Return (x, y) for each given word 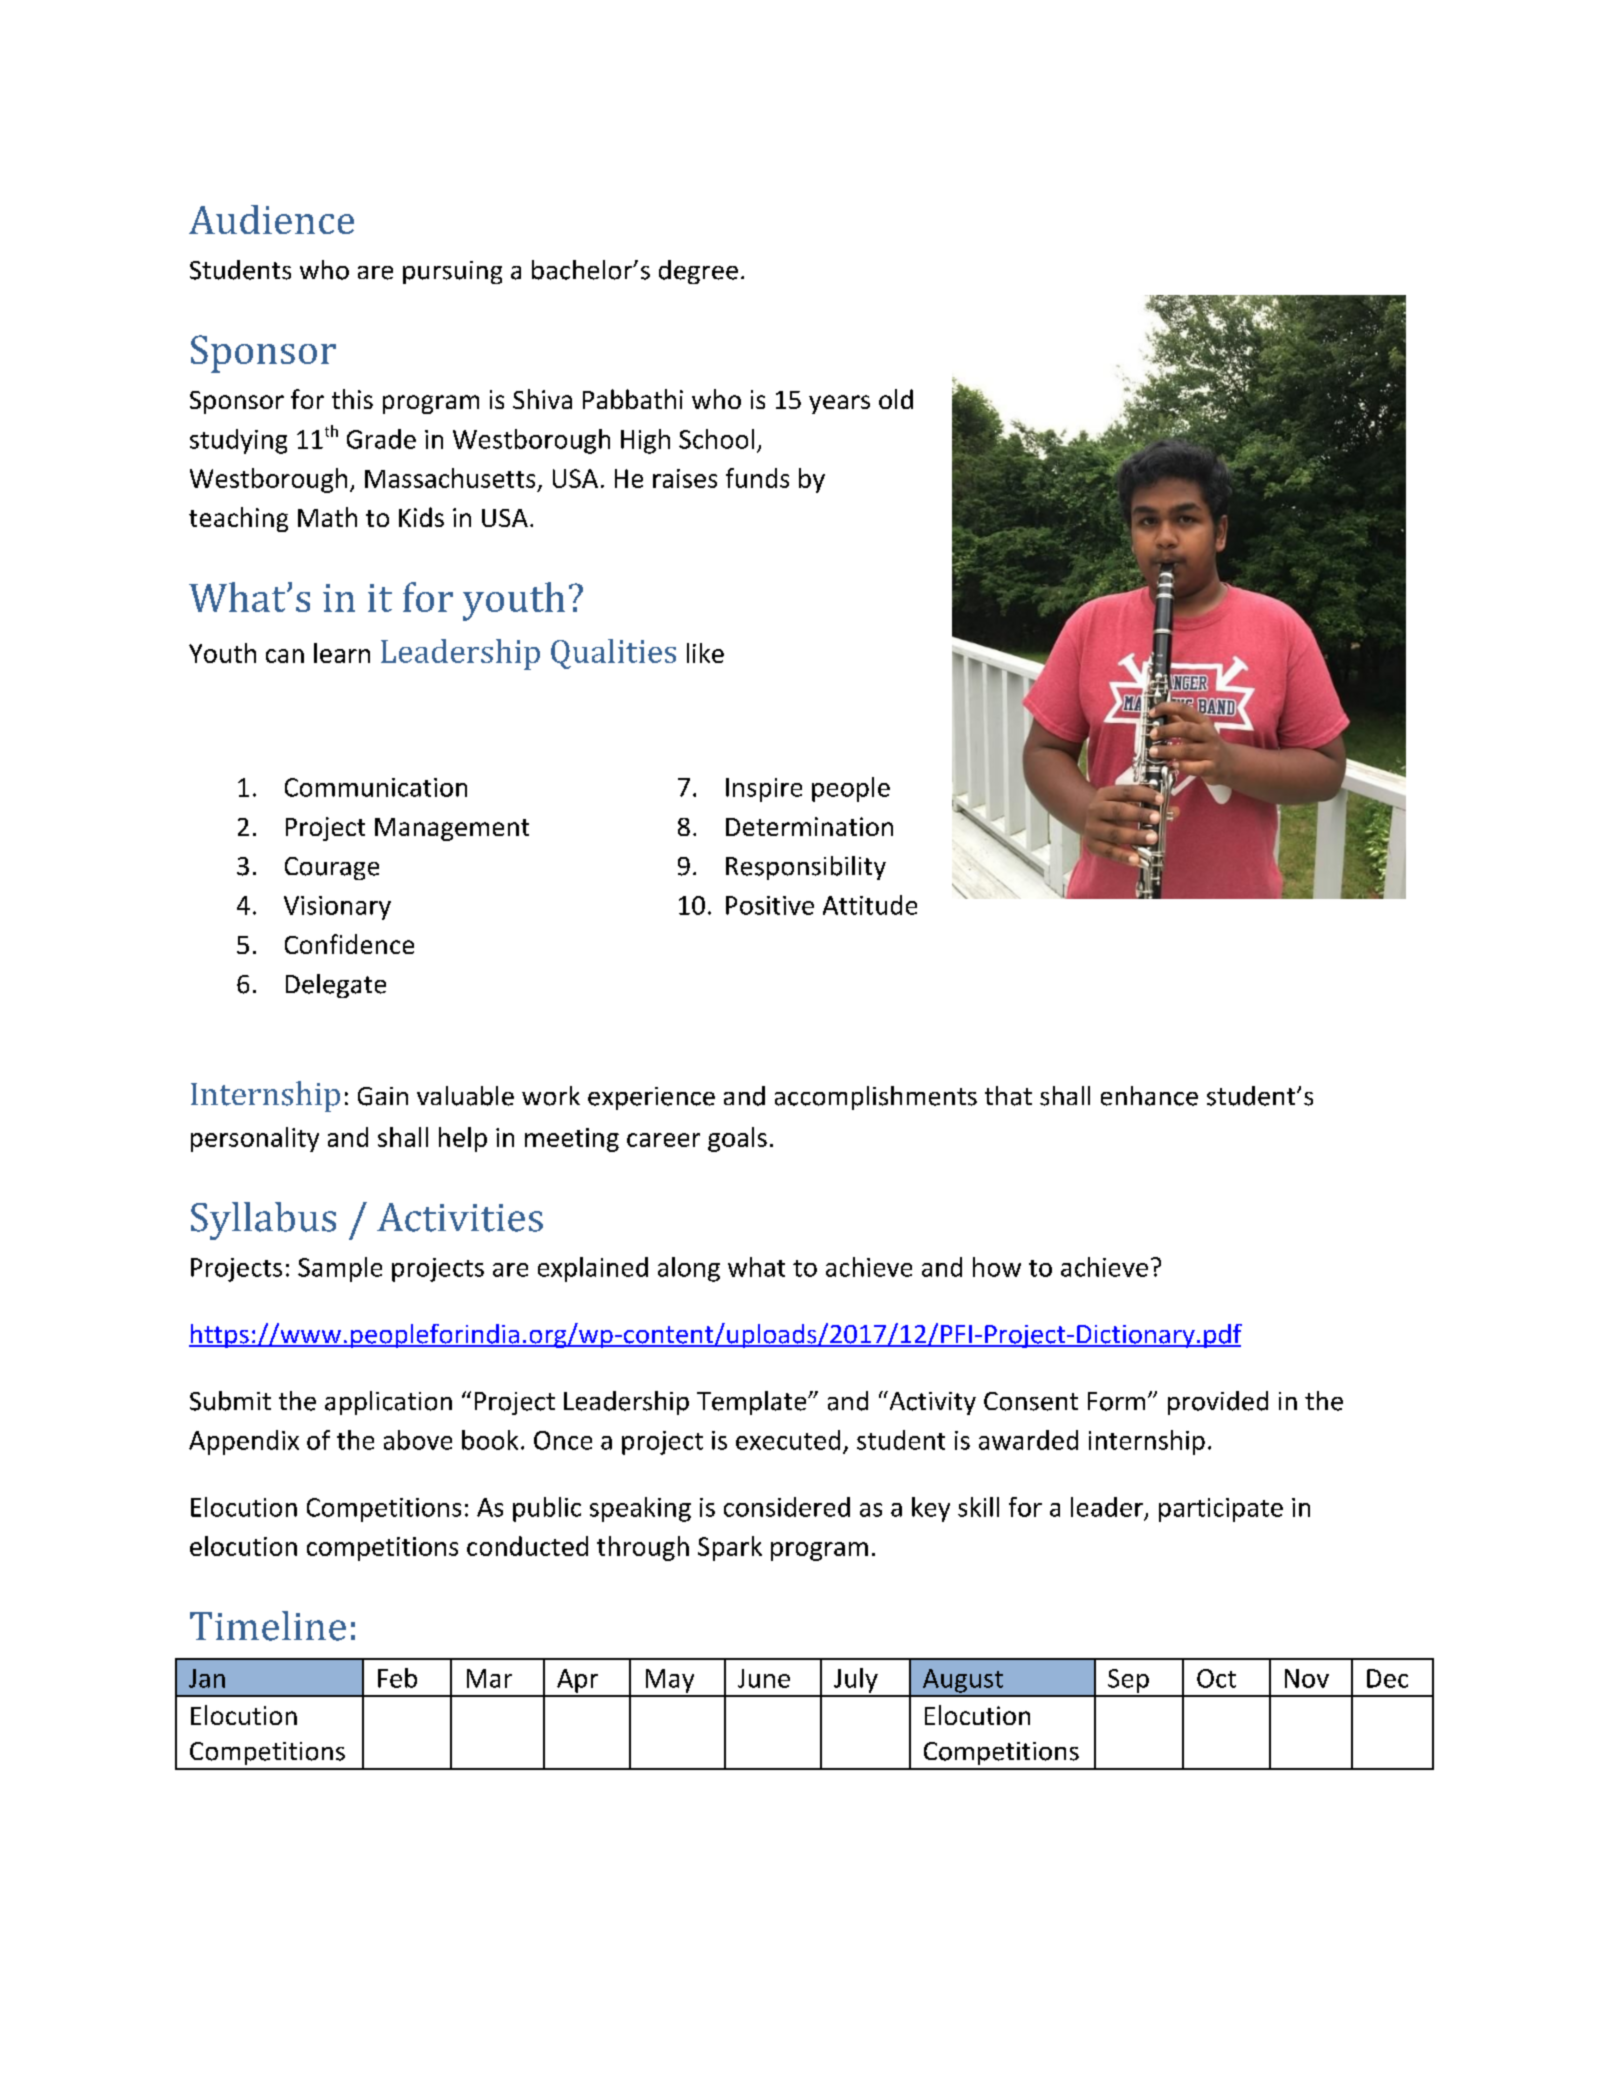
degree (698, 272)
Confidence (349, 944)
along (689, 1269)
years (839, 404)
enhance (1149, 1096)
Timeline (268, 1626)
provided (1218, 1403)
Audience (271, 219)
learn (342, 653)
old (896, 399)
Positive (770, 905)
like (705, 653)
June (764, 1678)
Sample (340, 1269)
